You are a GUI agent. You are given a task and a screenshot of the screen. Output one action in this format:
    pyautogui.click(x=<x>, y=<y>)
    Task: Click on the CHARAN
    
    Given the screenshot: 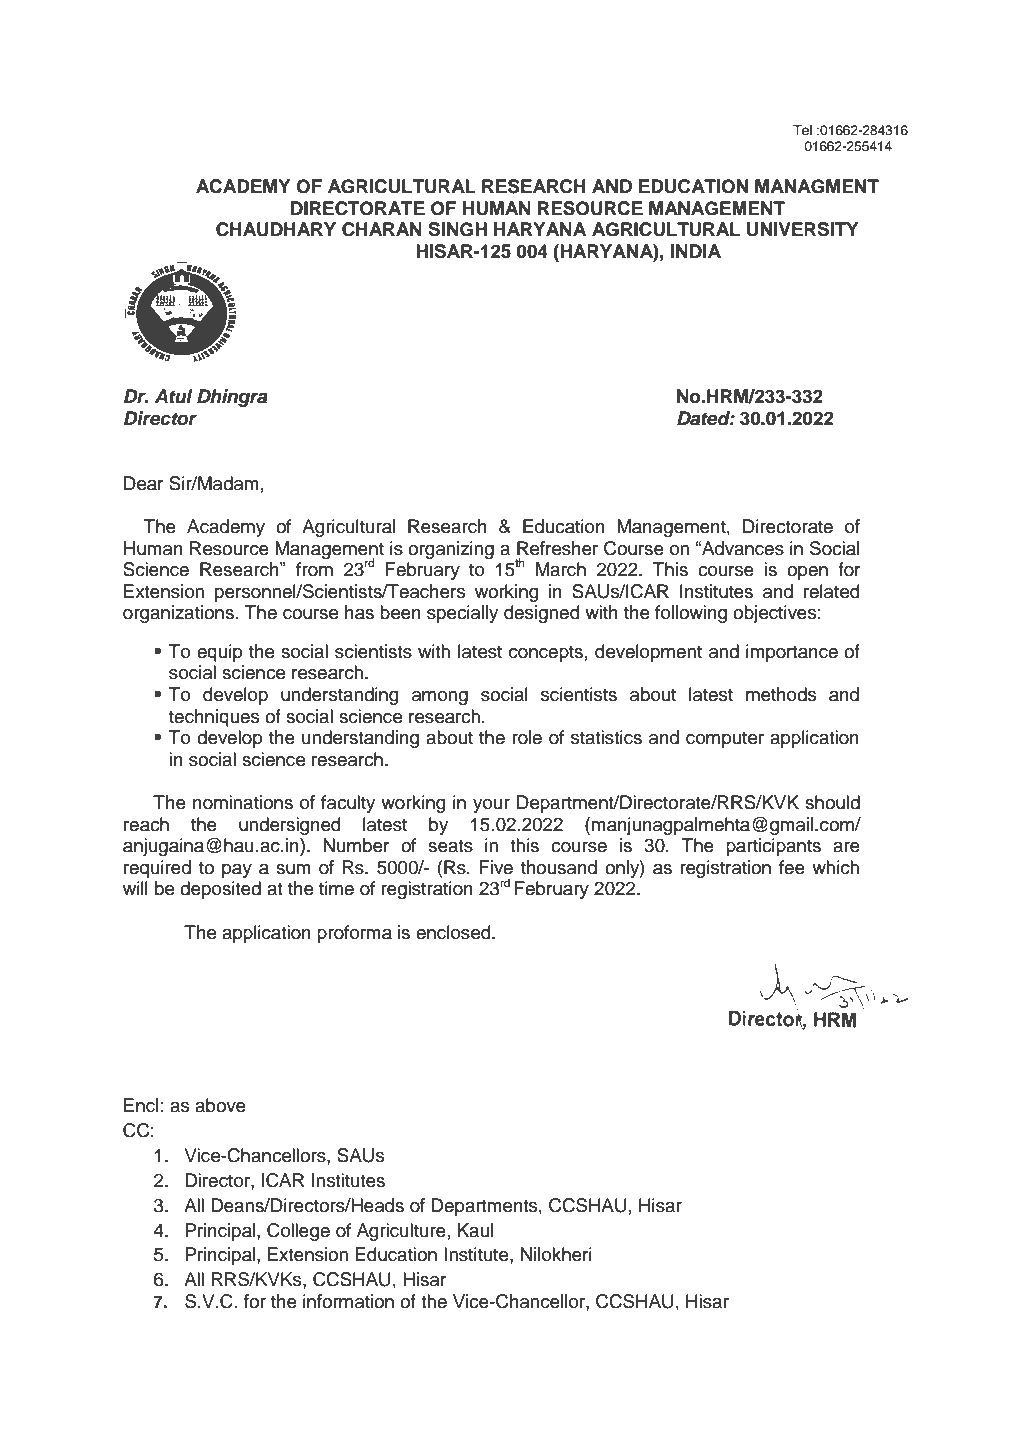 What is the action you would take?
    pyautogui.click(x=382, y=229)
